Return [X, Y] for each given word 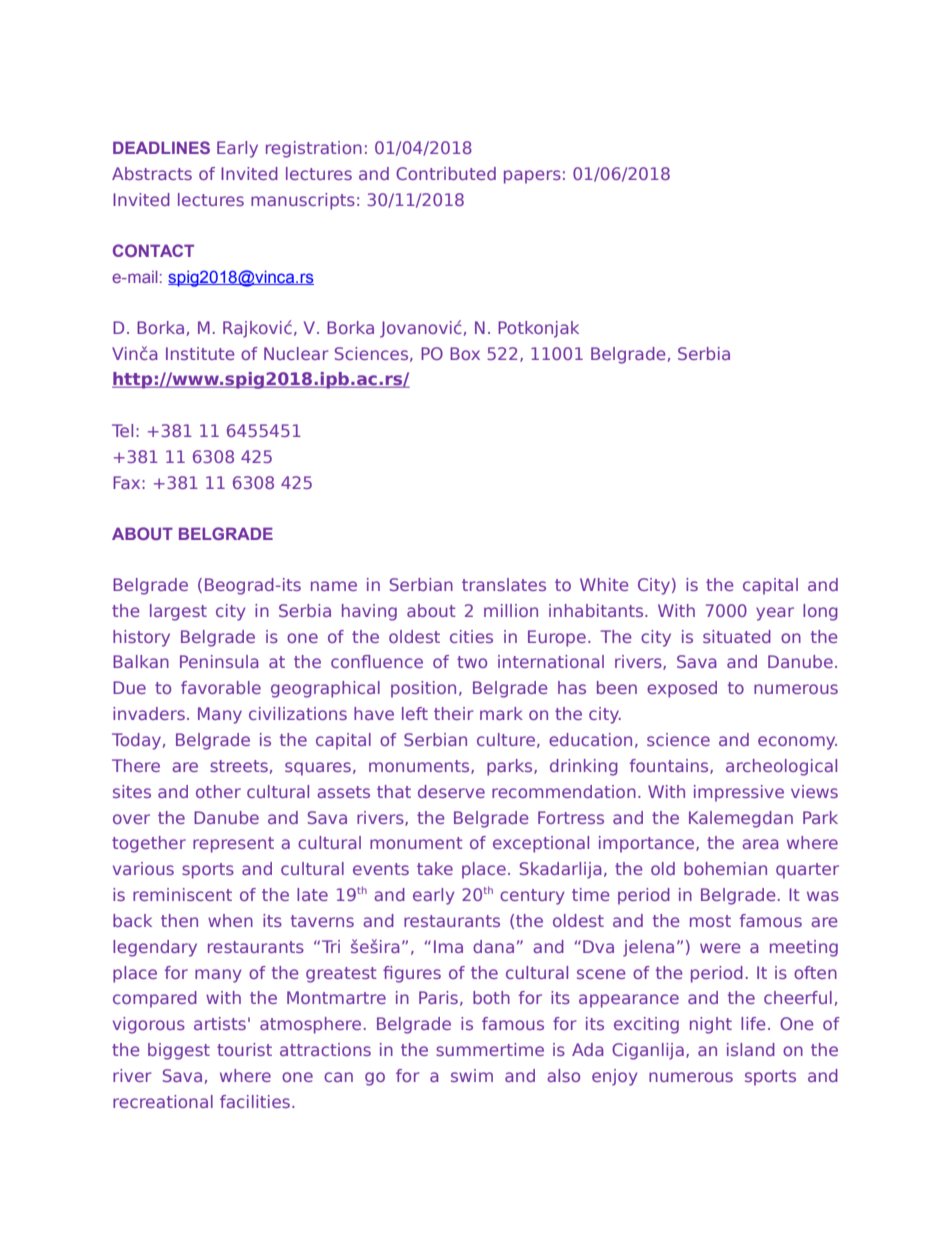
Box [465, 353]
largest [178, 612]
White [604, 584]
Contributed [446, 173]
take [435, 868]
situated [737, 636]
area [760, 844]
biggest [179, 1051]
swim [472, 1075]
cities [471, 636]
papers [532, 177]
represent [233, 845]
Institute [200, 353]
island [751, 1049]
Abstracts [152, 173]
